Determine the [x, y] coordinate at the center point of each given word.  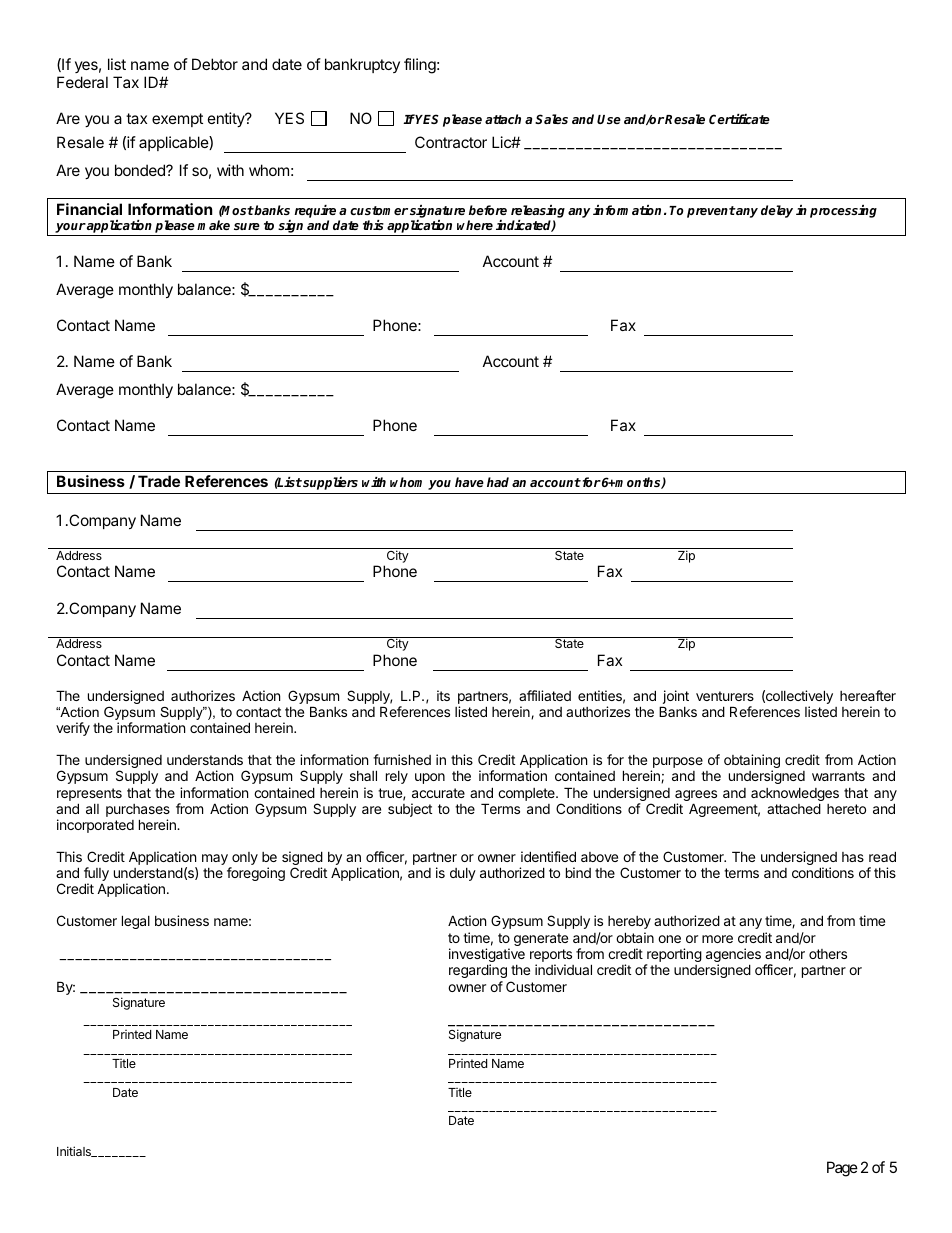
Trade [159, 481]
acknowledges [795, 796]
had [498, 482]
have [469, 482]
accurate [438, 793]
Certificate [739, 119]
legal [136, 922]
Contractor [451, 142]
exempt [177, 120]
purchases [138, 812]
